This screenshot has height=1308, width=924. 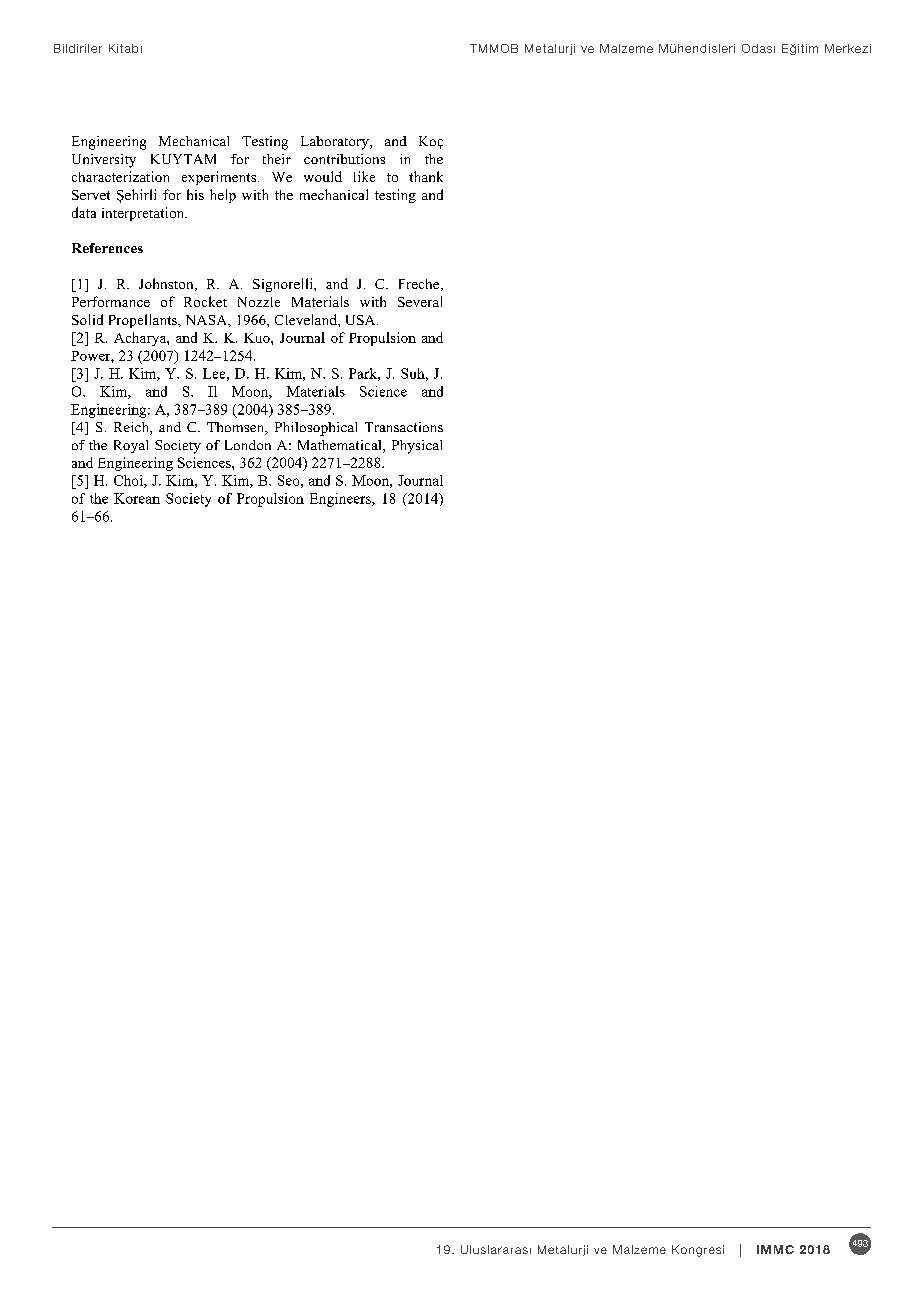 I want to click on References, so click(x=107, y=248).
